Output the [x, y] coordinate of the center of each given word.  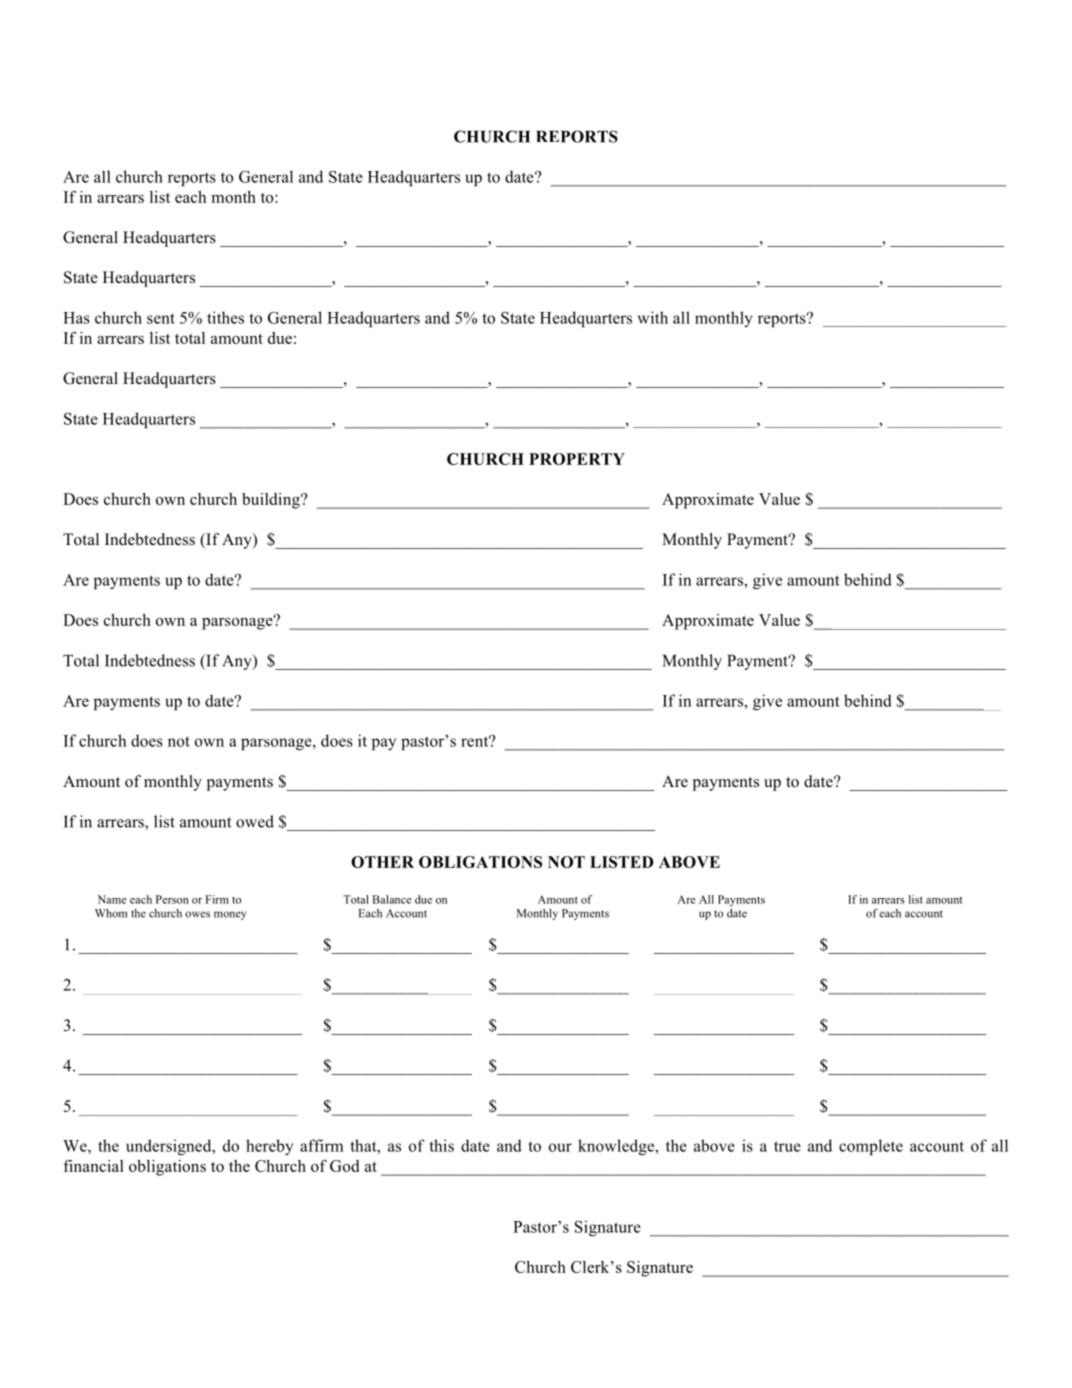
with [653, 317]
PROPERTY [577, 459]
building [272, 501]
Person [172, 899]
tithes [225, 317]
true [787, 1146]
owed [255, 821]
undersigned [170, 1147]
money [230, 915]
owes [197, 914]
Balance [392, 899]
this [441, 1145]
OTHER [382, 862]
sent [161, 318]
